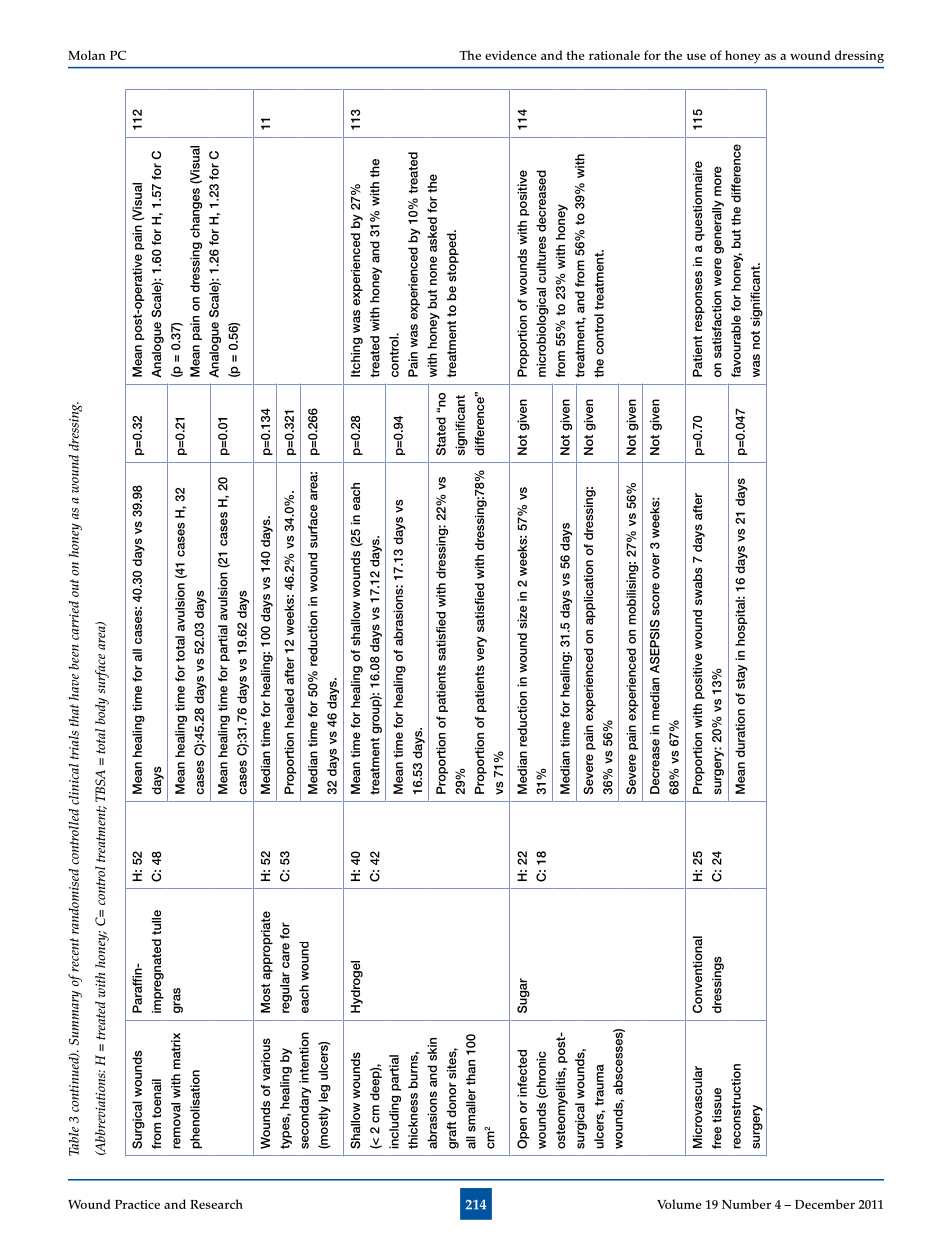 The width and height of the document is (952, 1247). What do you see at coordinates (696, 56) in the document?
I see `use` at bounding box center [696, 56].
